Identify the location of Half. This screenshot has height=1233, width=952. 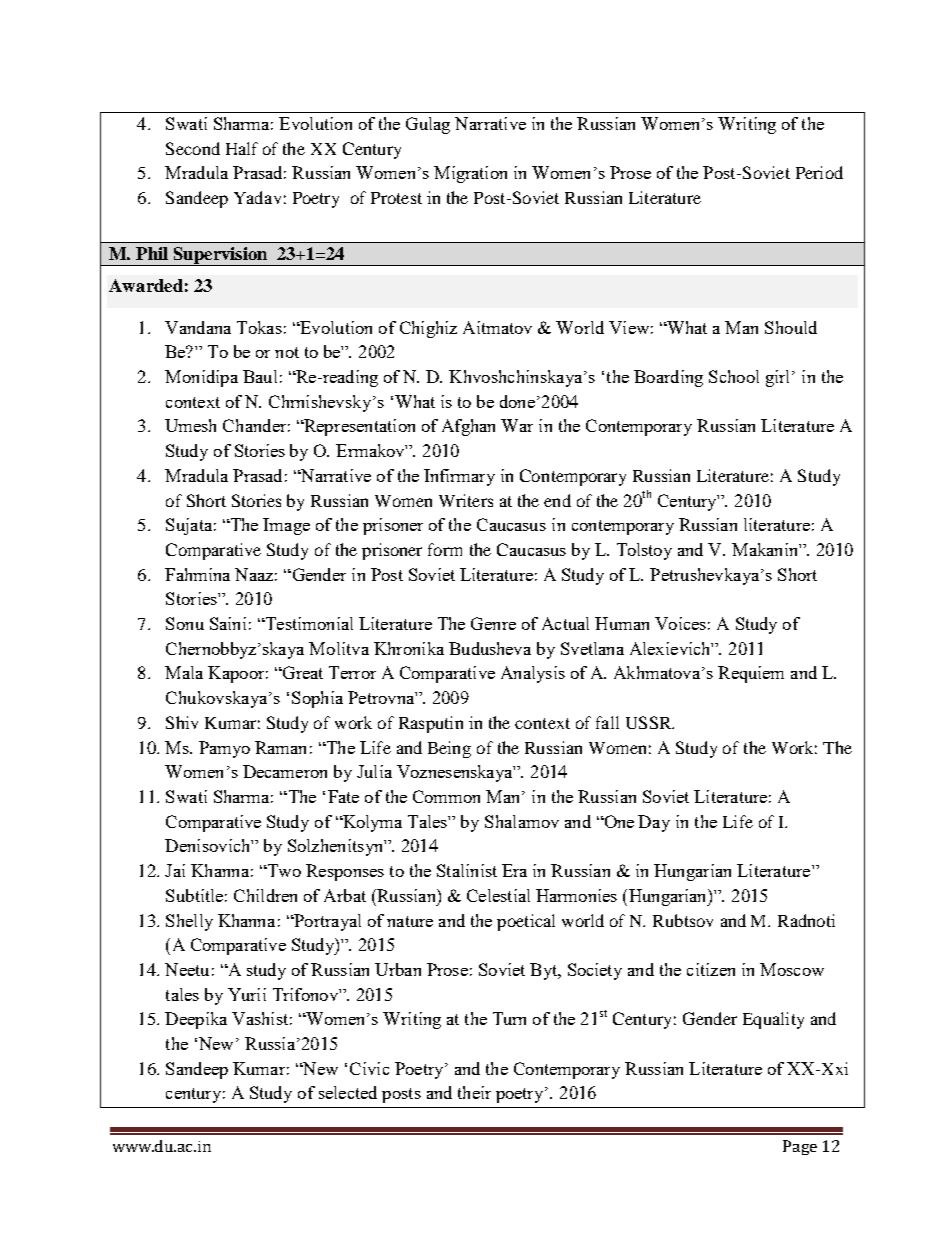
(242, 148).
